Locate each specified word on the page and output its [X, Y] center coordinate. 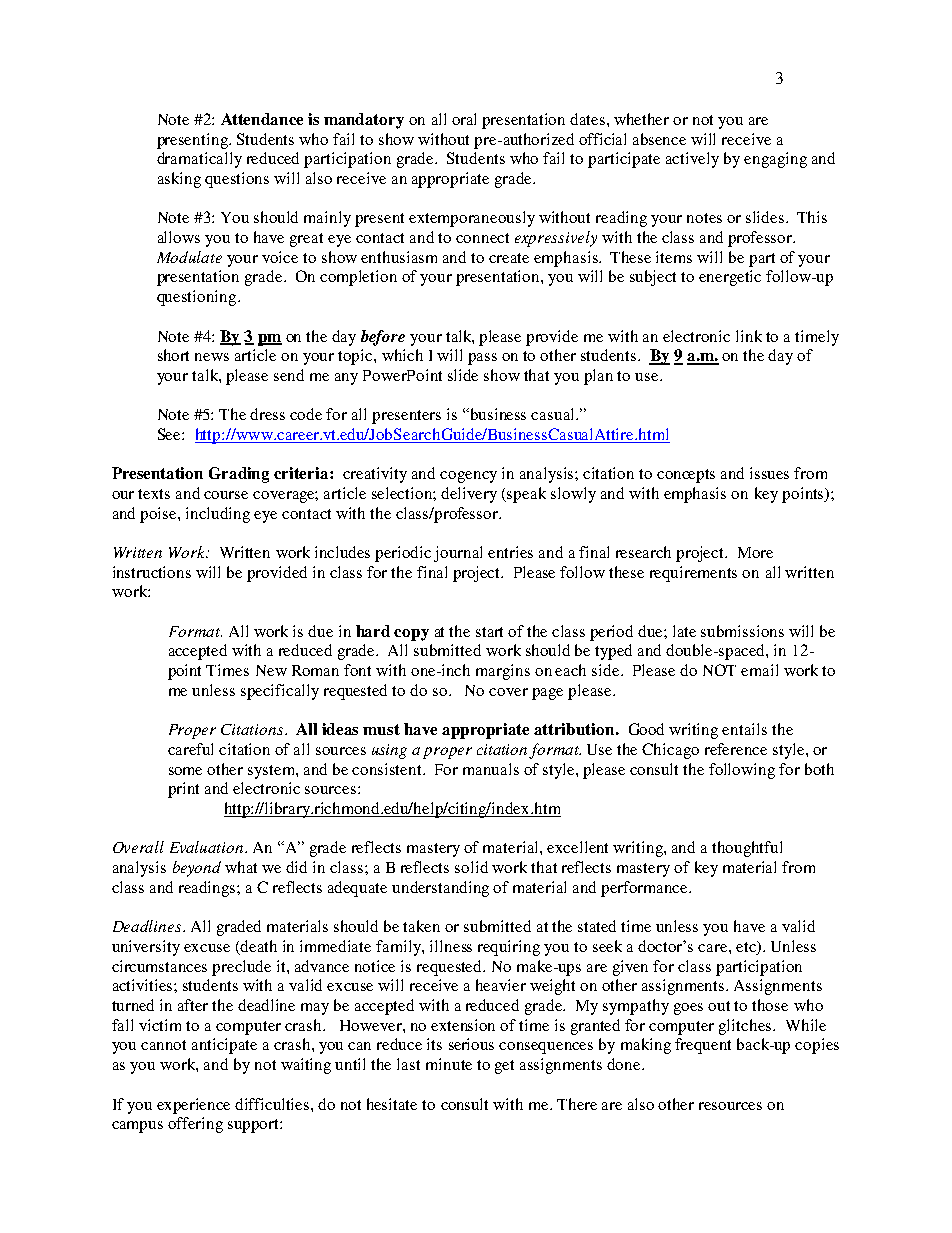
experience [193, 1106]
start [489, 632]
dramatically [199, 160]
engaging [775, 160]
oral [464, 119]
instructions [152, 572]
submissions [742, 631]
